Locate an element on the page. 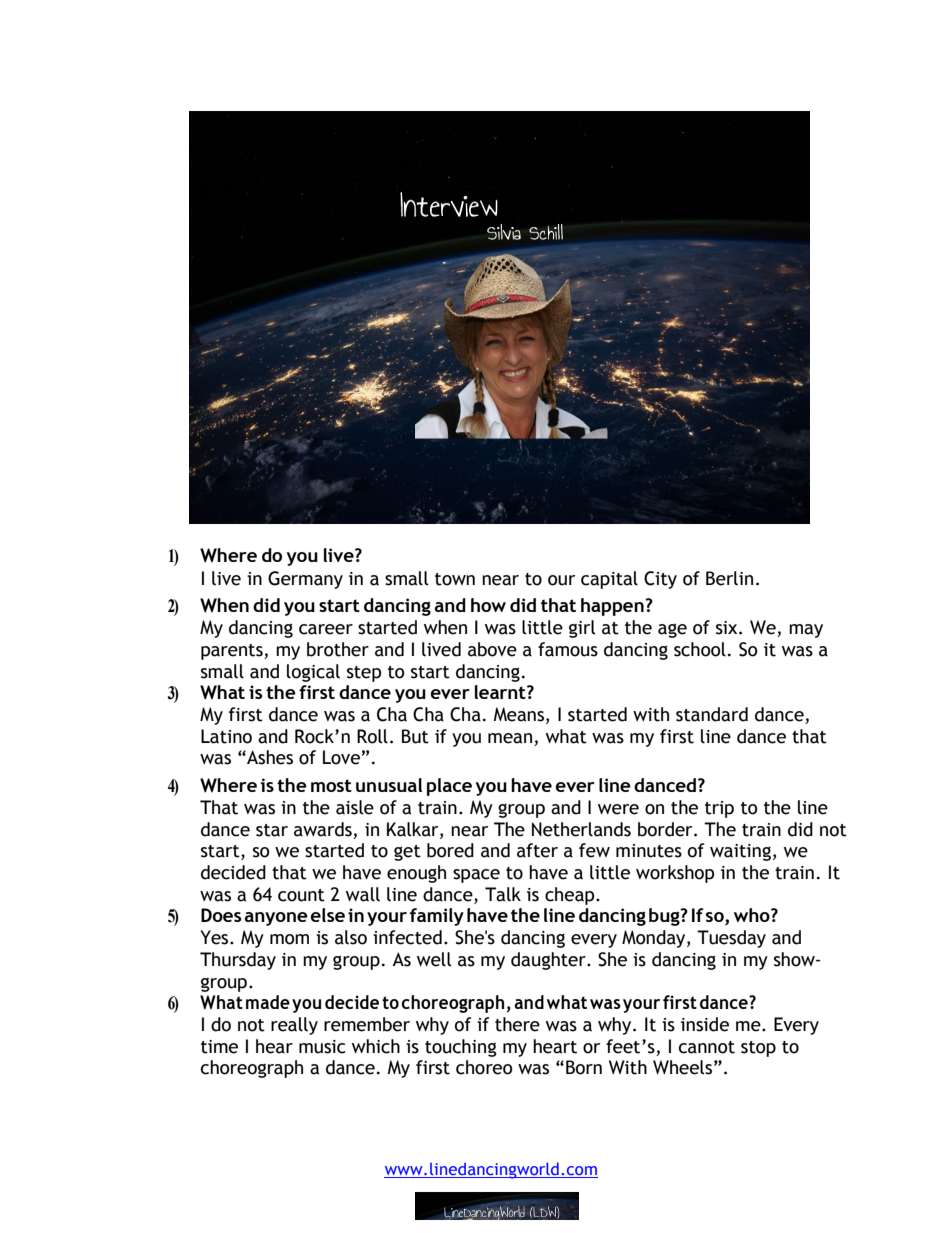 The image size is (952, 1233). Talk is located at coordinates (503, 894).
